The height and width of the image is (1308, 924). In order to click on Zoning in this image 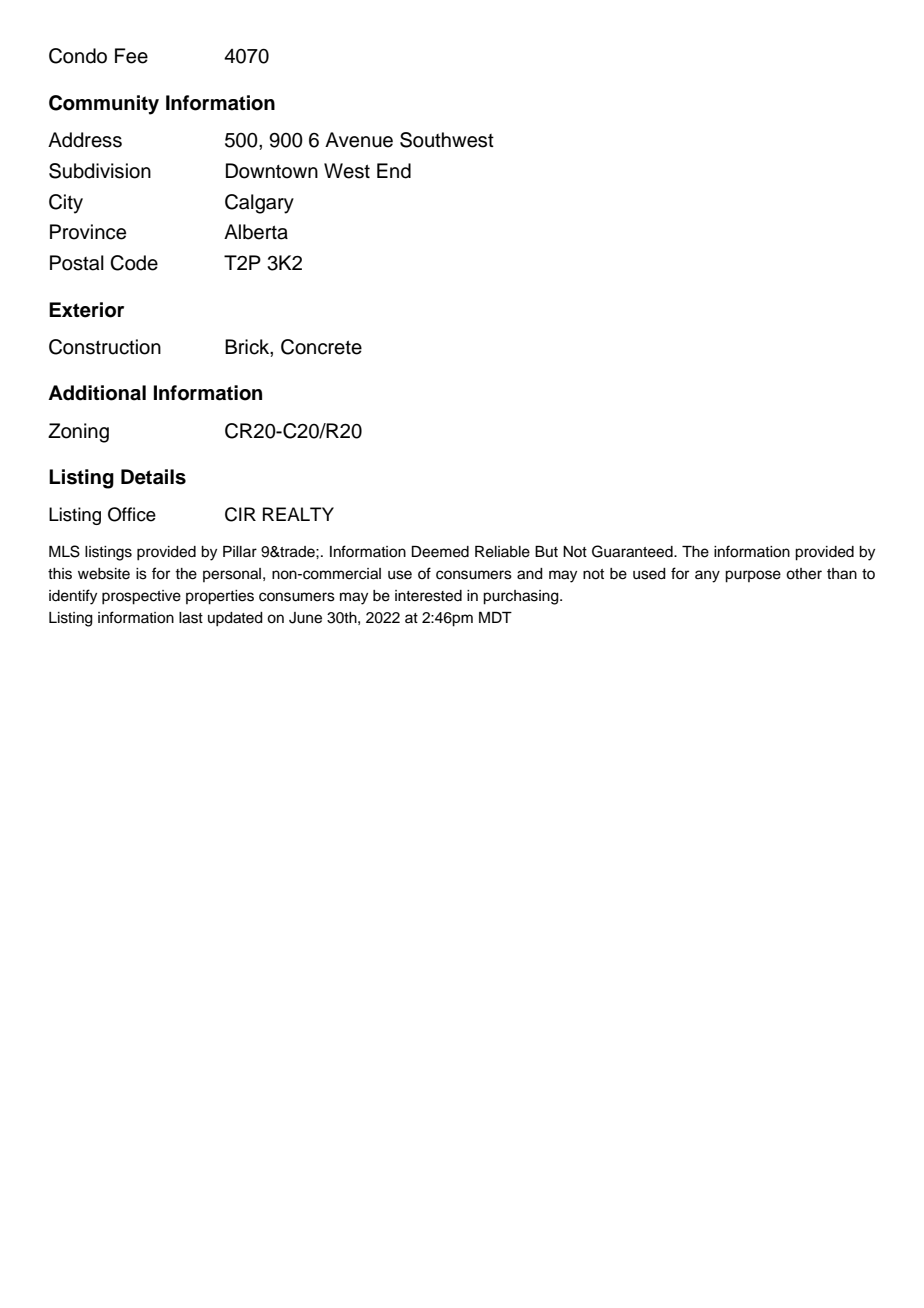, I will do `click(78, 433)`.
